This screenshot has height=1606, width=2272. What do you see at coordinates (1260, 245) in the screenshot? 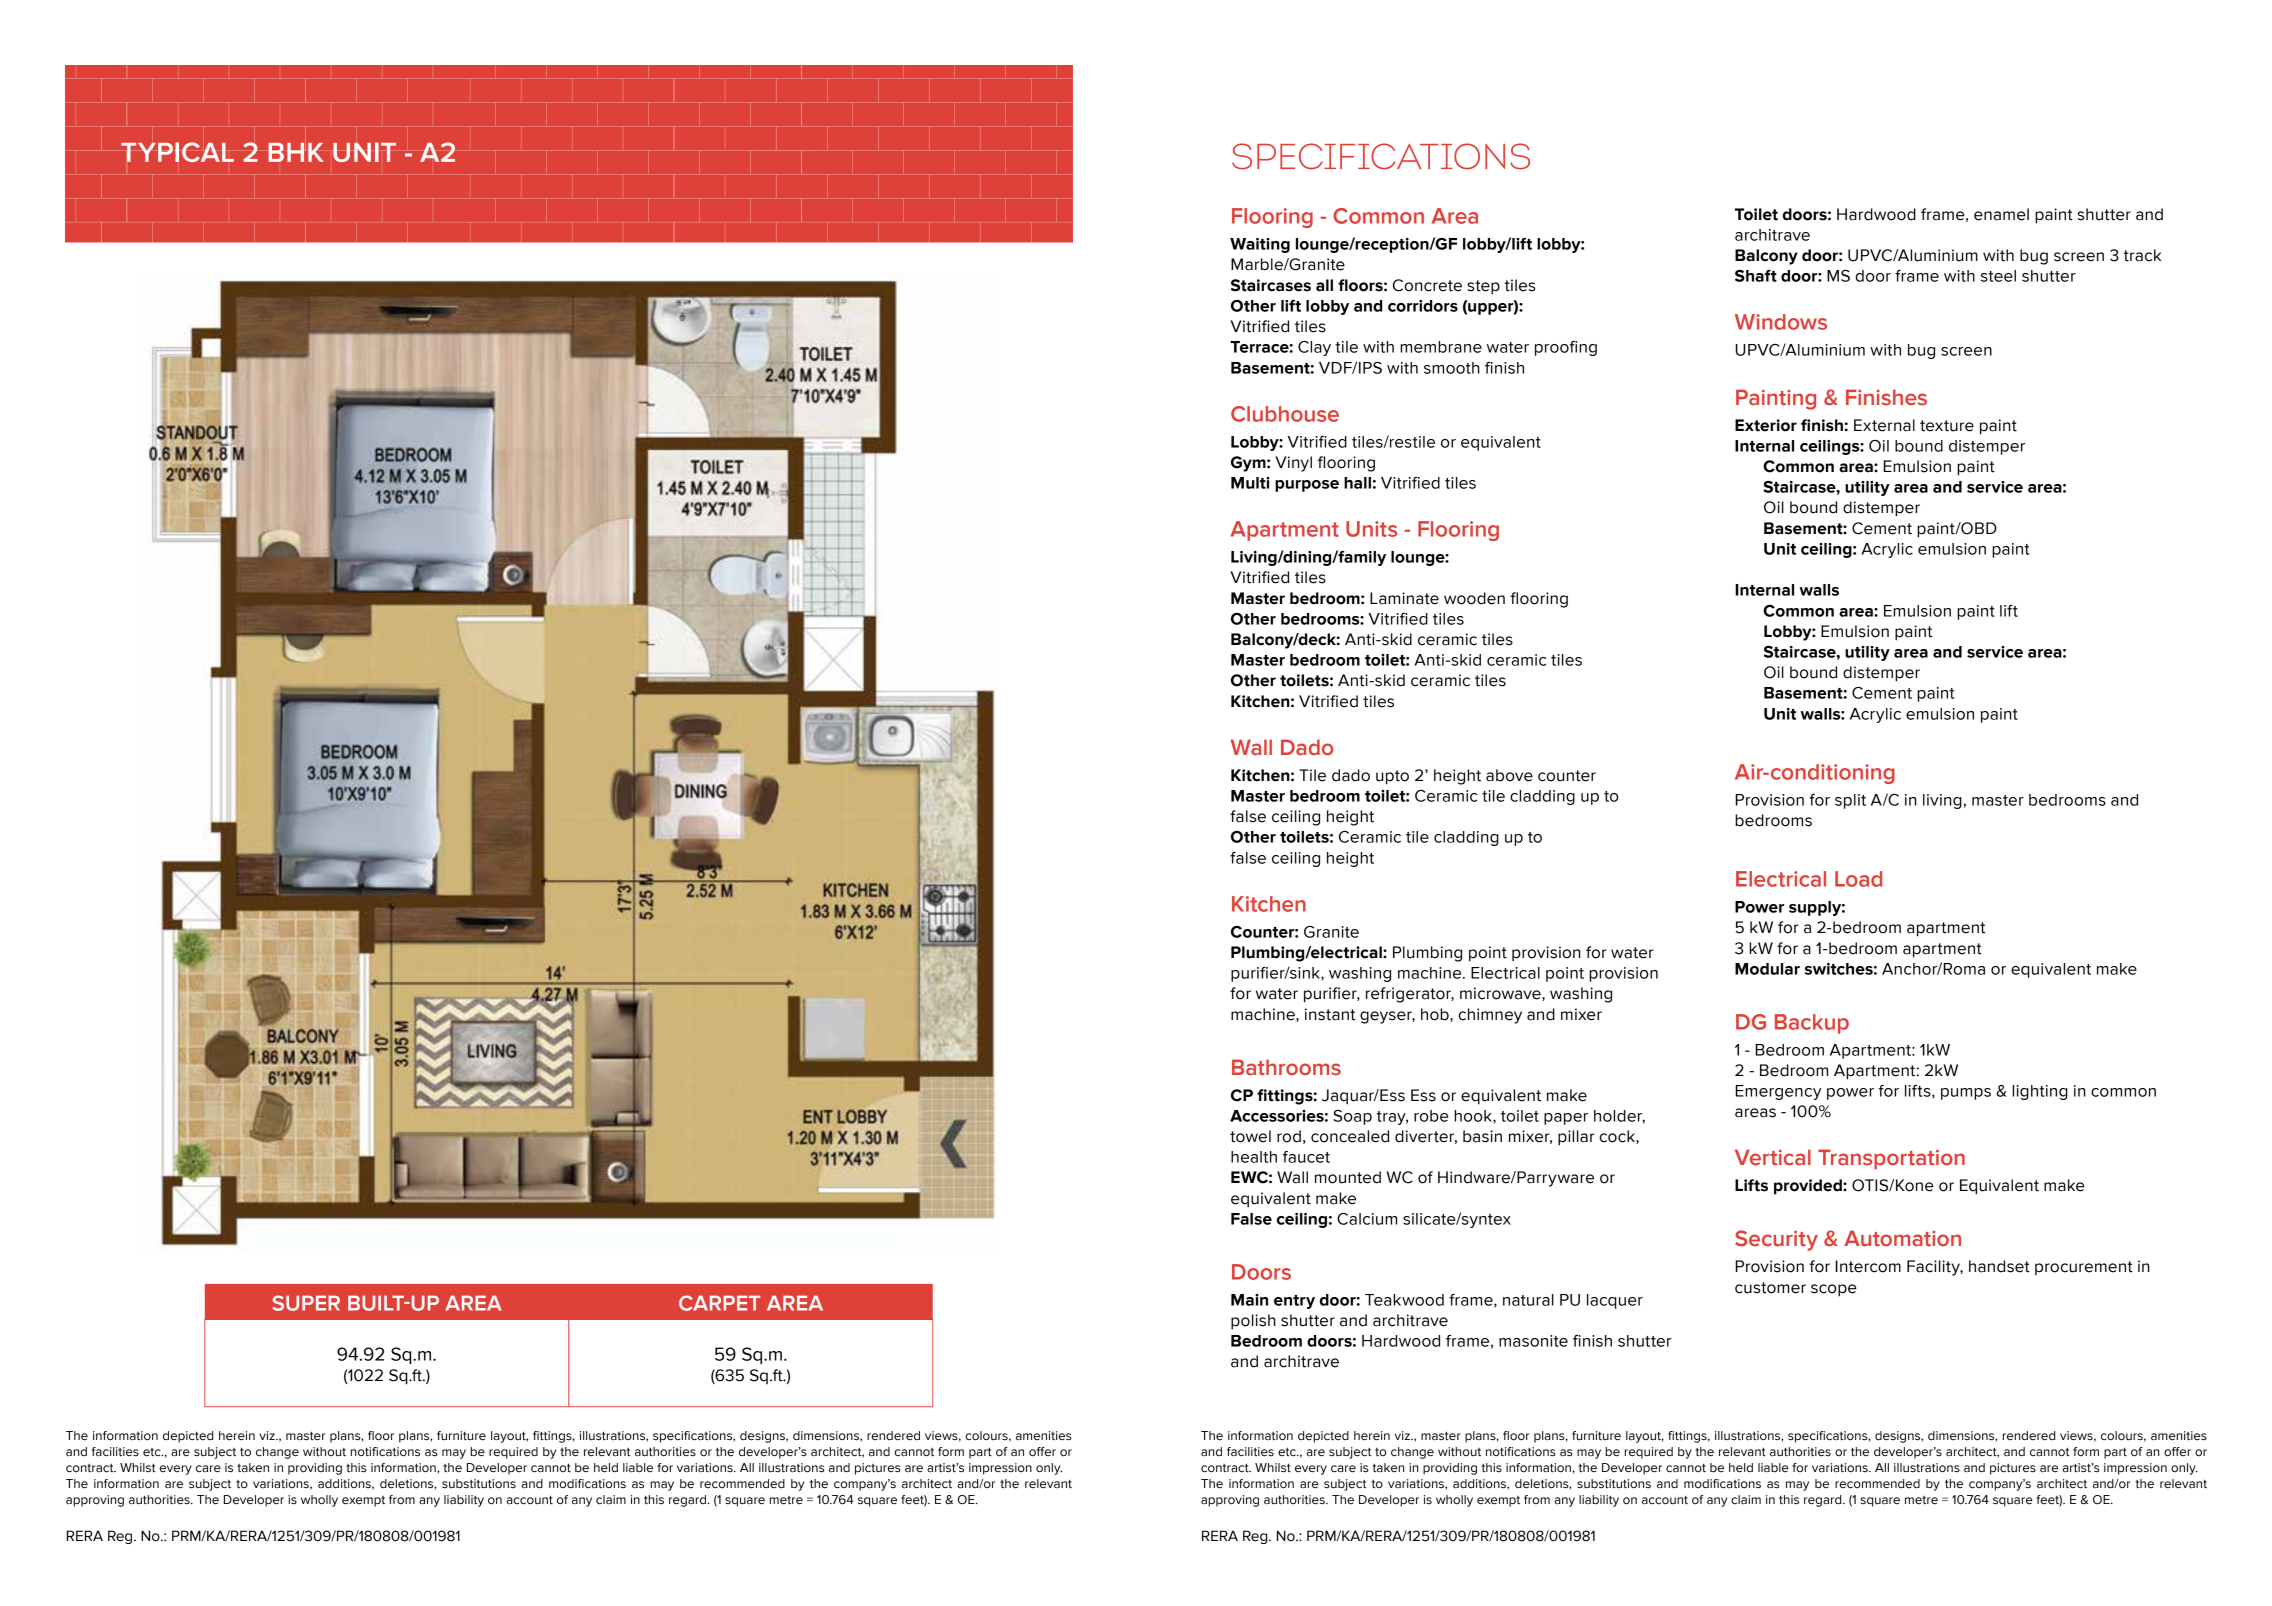
I see `Waiting` at bounding box center [1260, 245].
